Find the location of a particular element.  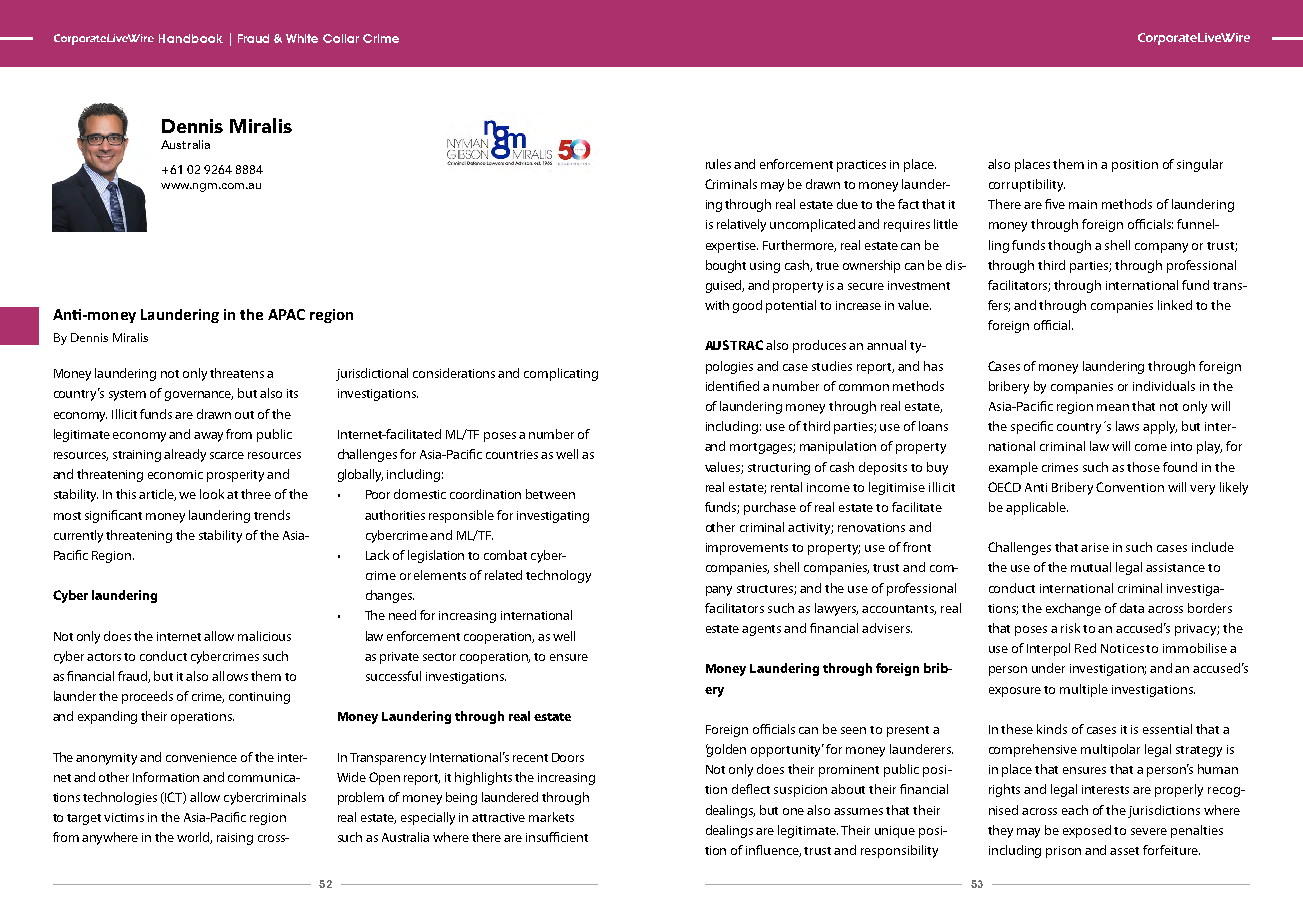

mortgages is located at coordinates (762, 448).
